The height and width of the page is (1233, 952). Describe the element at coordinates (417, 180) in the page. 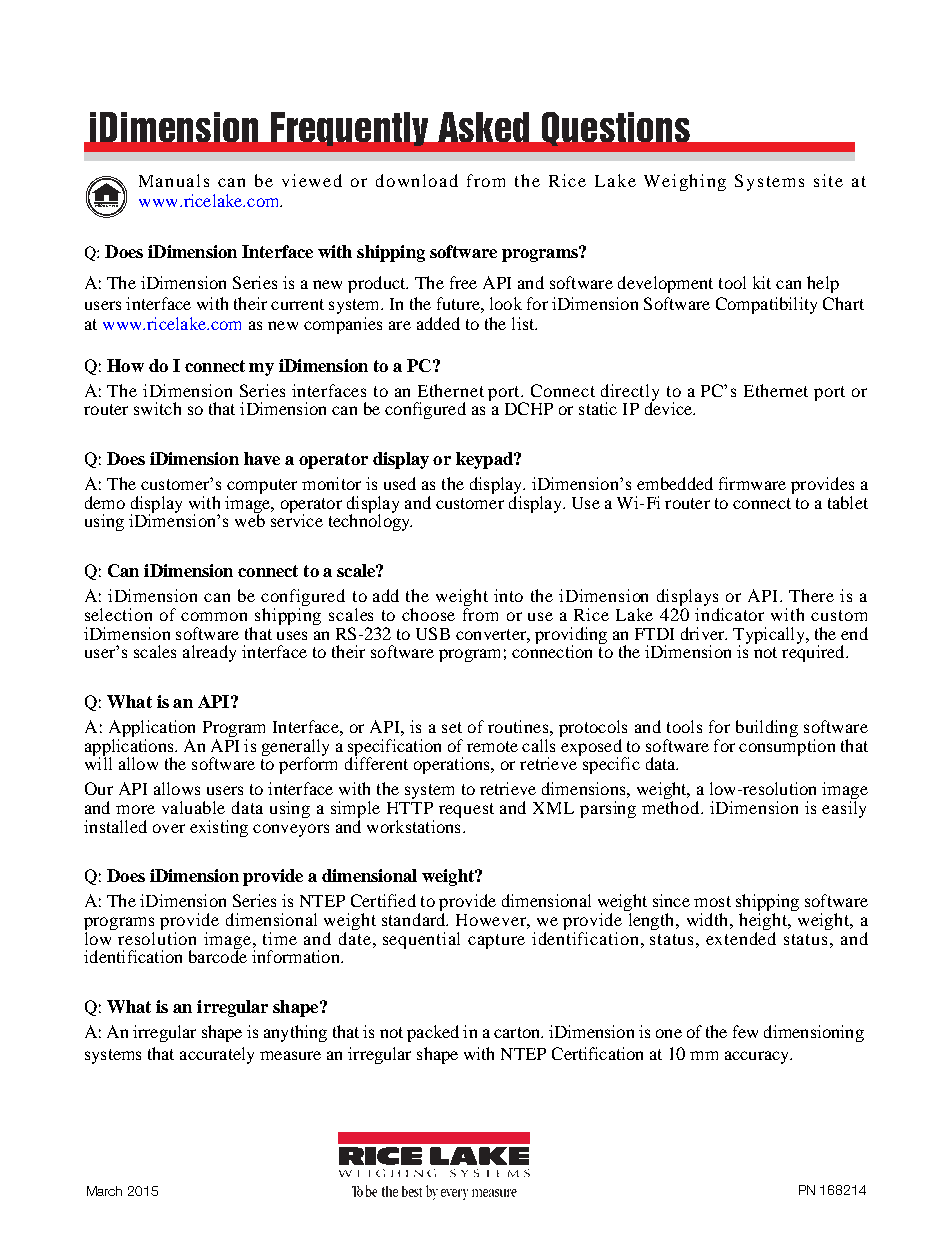

I see `download` at that location.
